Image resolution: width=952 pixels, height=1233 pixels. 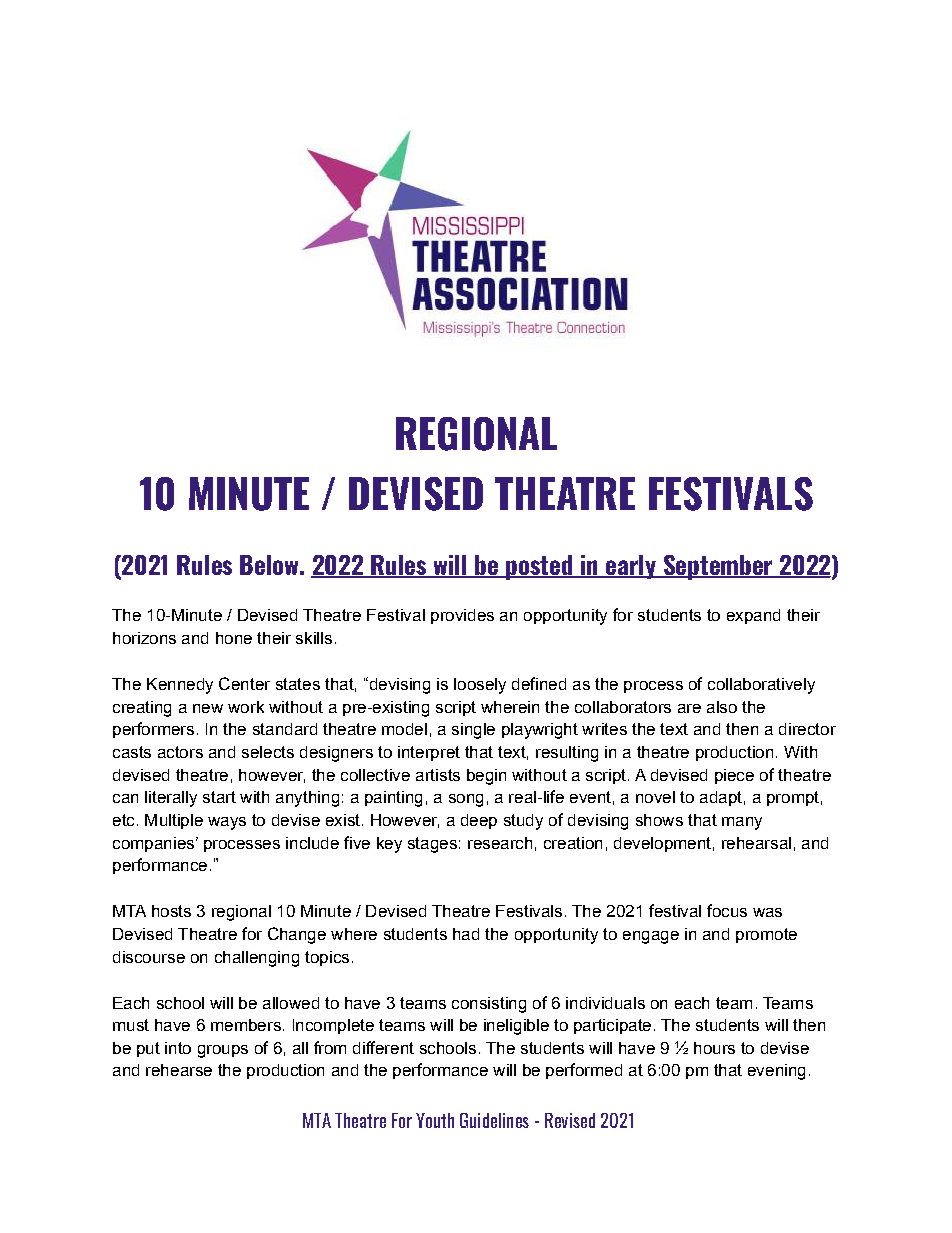 I want to click on had, so click(x=466, y=934).
